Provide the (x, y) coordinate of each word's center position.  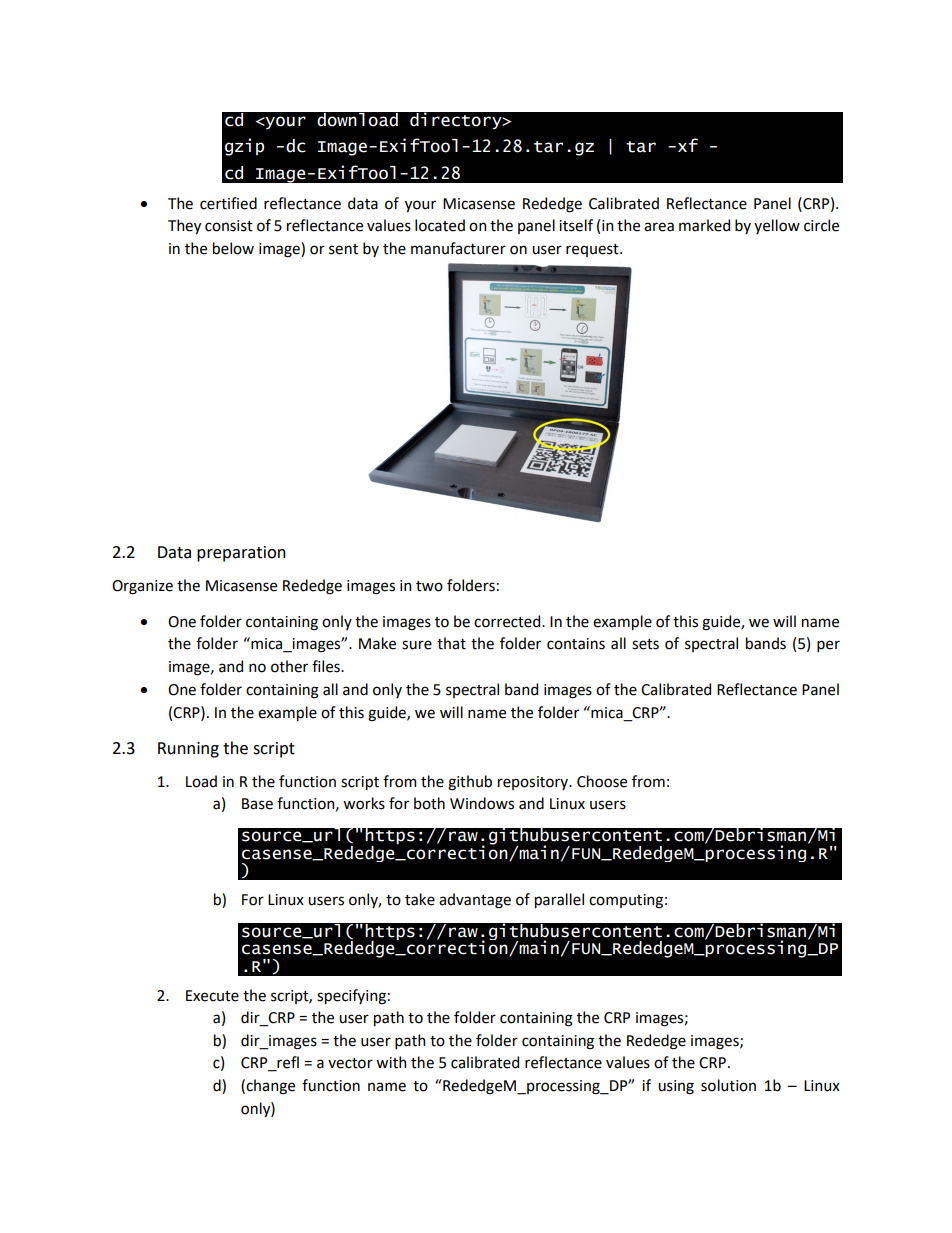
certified (228, 203)
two (429, 586)
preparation (241, 554)
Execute (212, 996)
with (391, 1062)
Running (188, 750)
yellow (777, 226)
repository (534, 783)
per (828, 646)
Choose (602, 781)
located (440, 225)
